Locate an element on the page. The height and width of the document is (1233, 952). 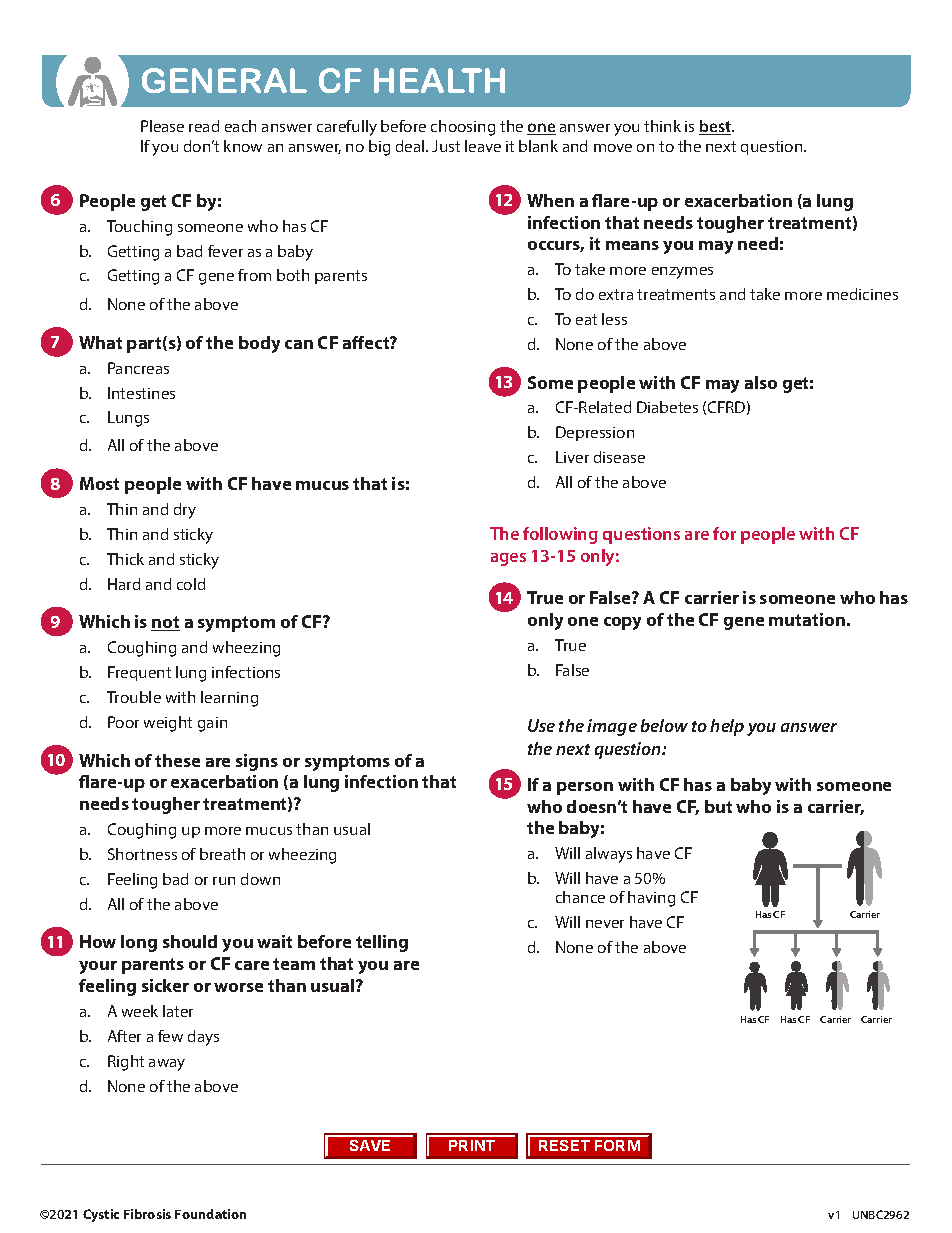
mutation is located at coordinates (807, 619).
